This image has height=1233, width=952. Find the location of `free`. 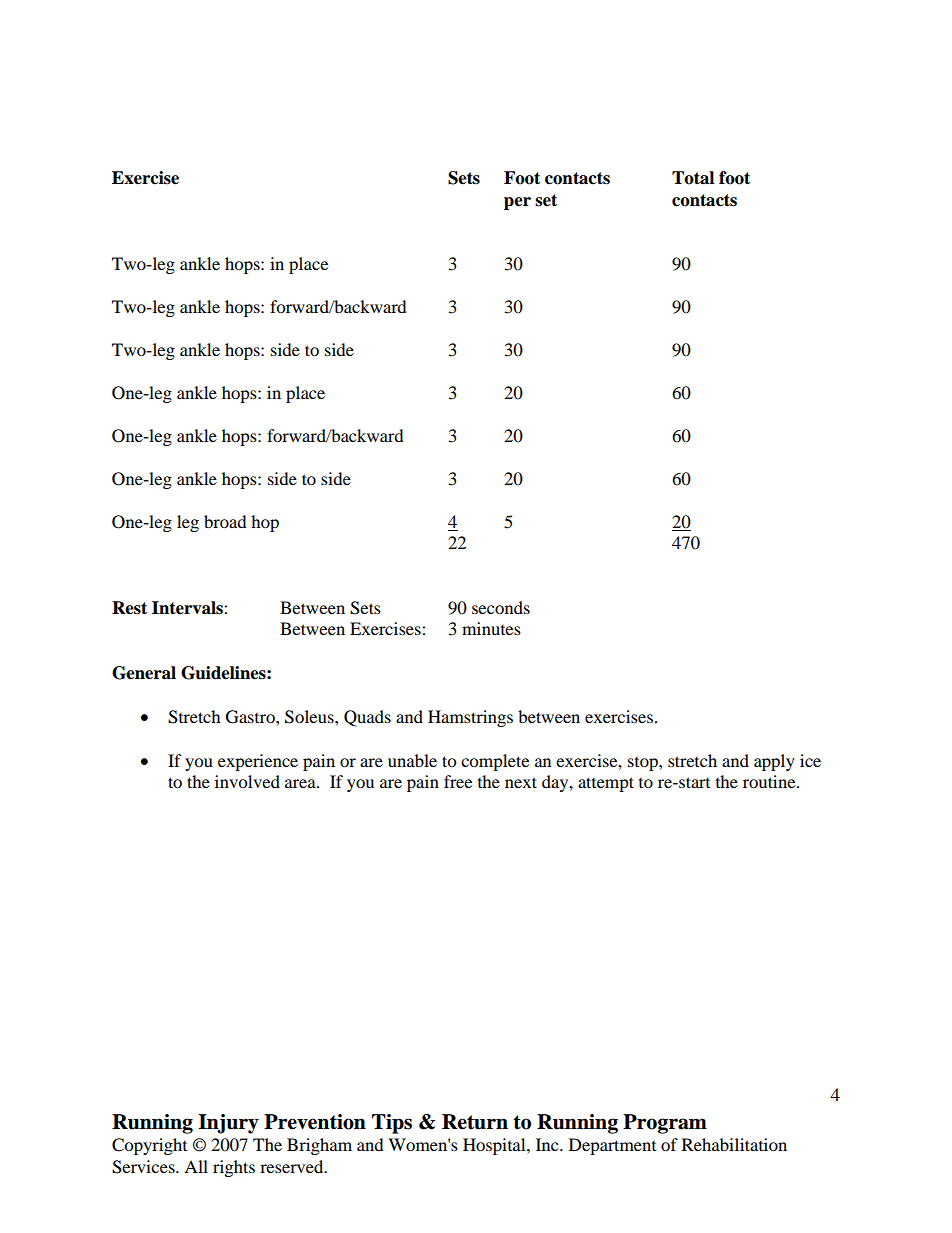

free is located at coordinates (458, 781).
